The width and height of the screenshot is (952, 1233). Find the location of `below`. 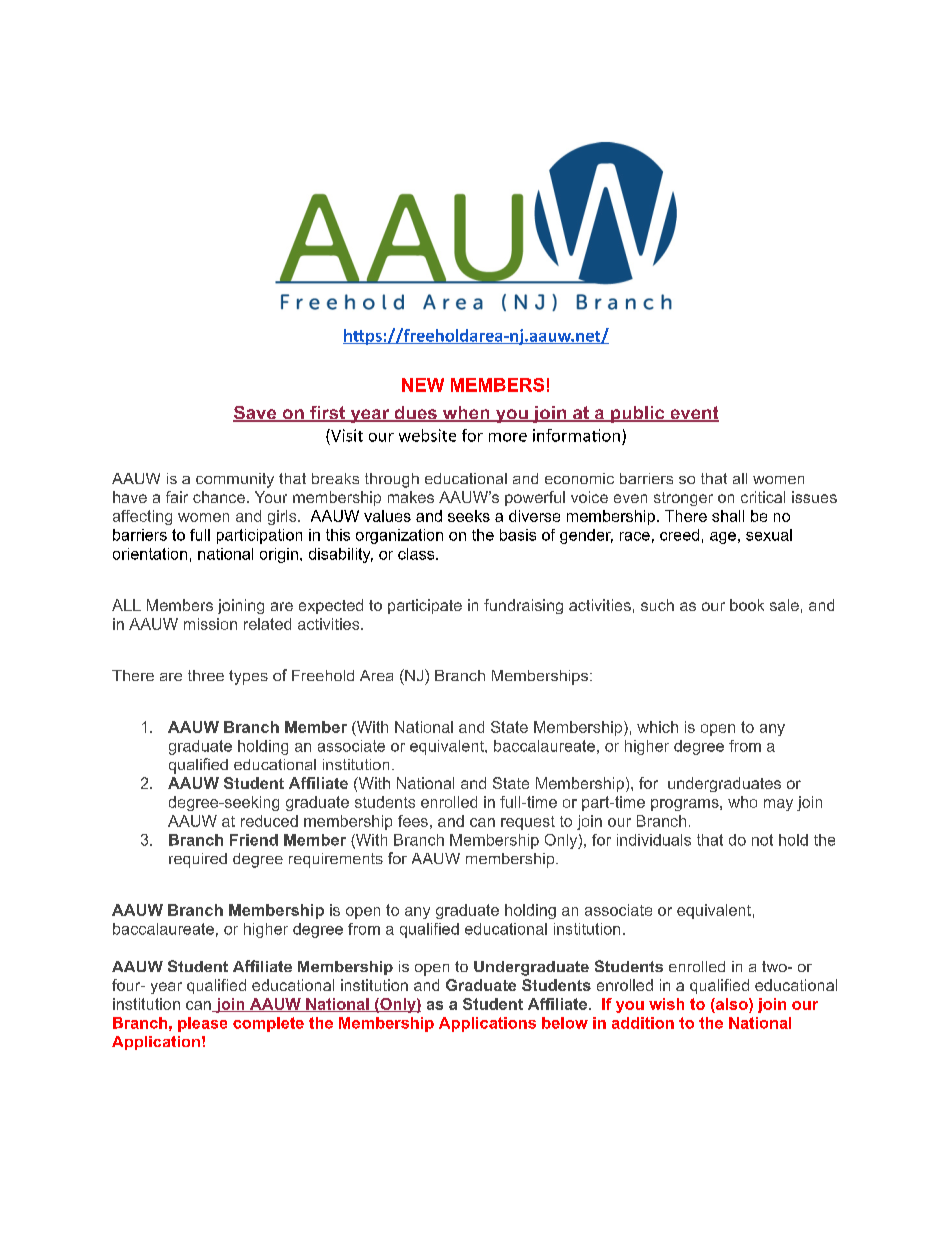

below is located at coordinates (565, 1023).
